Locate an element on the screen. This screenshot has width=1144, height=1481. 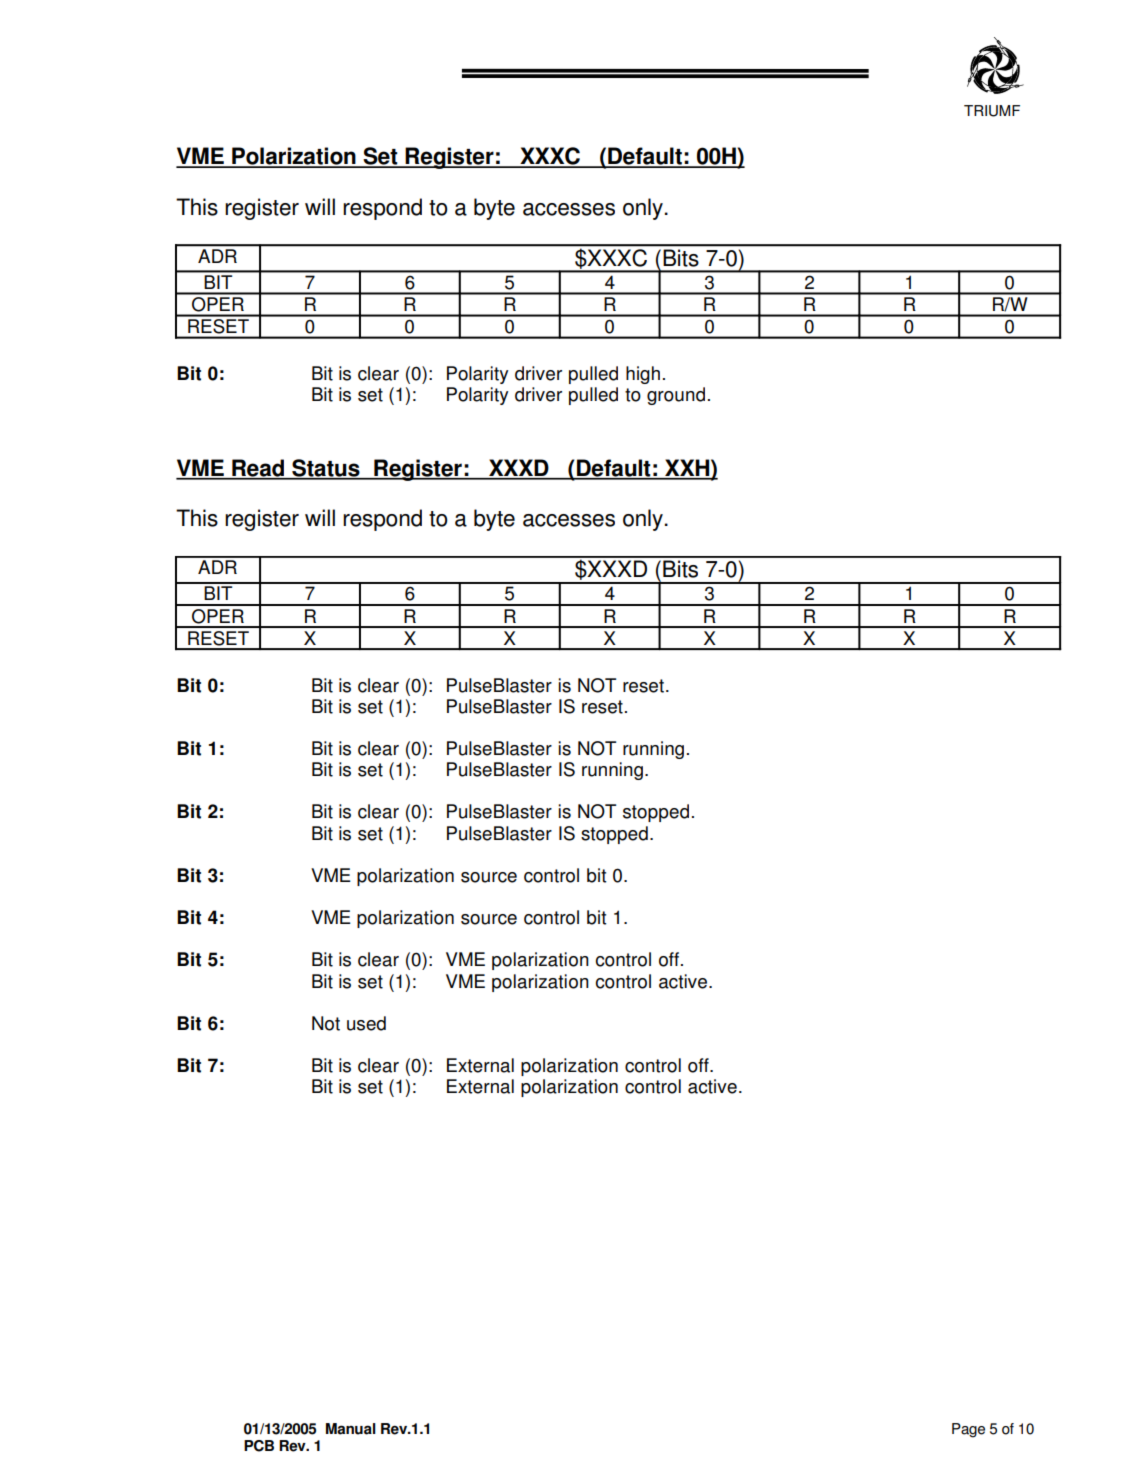
PCB is located at coordinates (259, 1446).
